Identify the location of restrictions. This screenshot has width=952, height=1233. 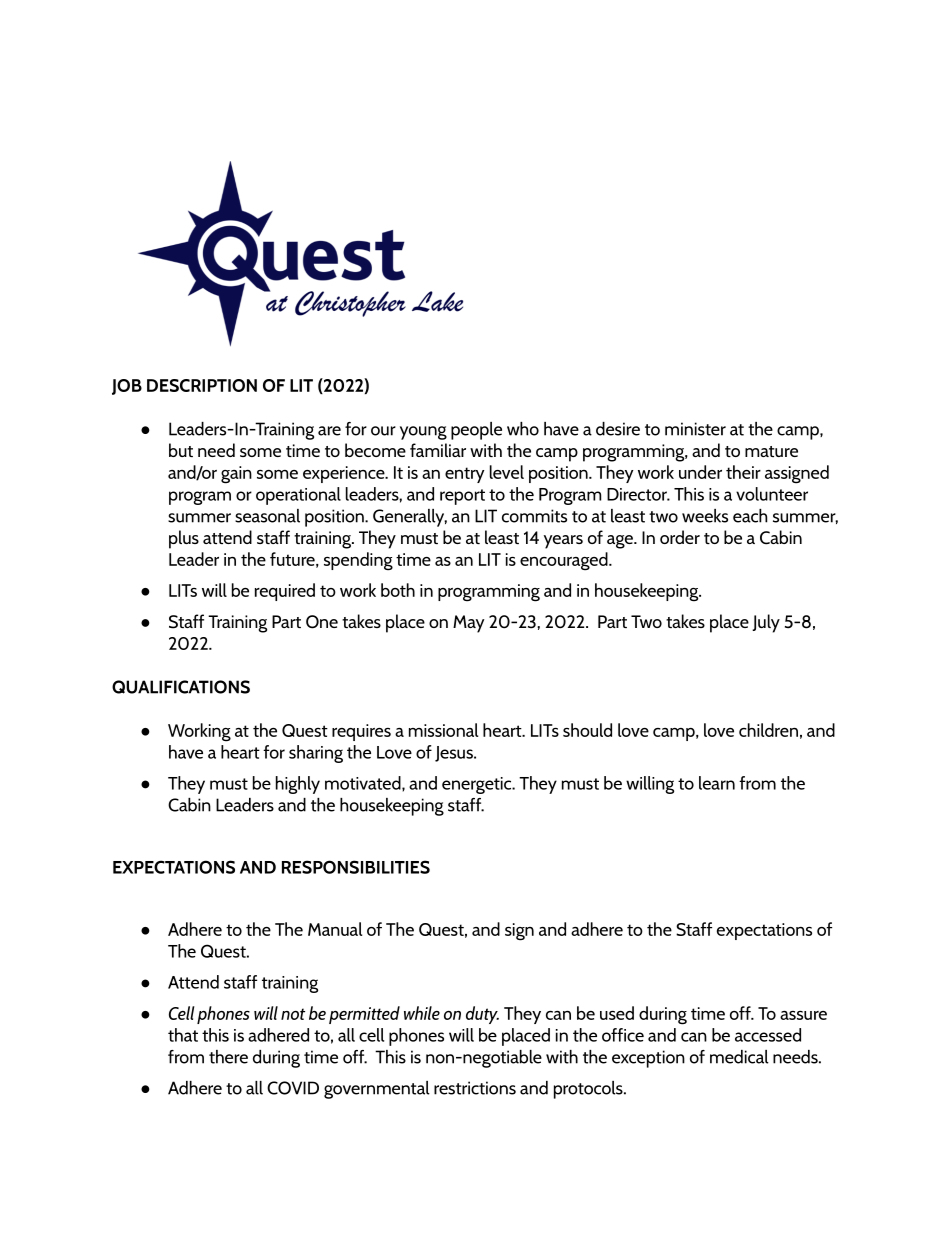
(475, 1088).
